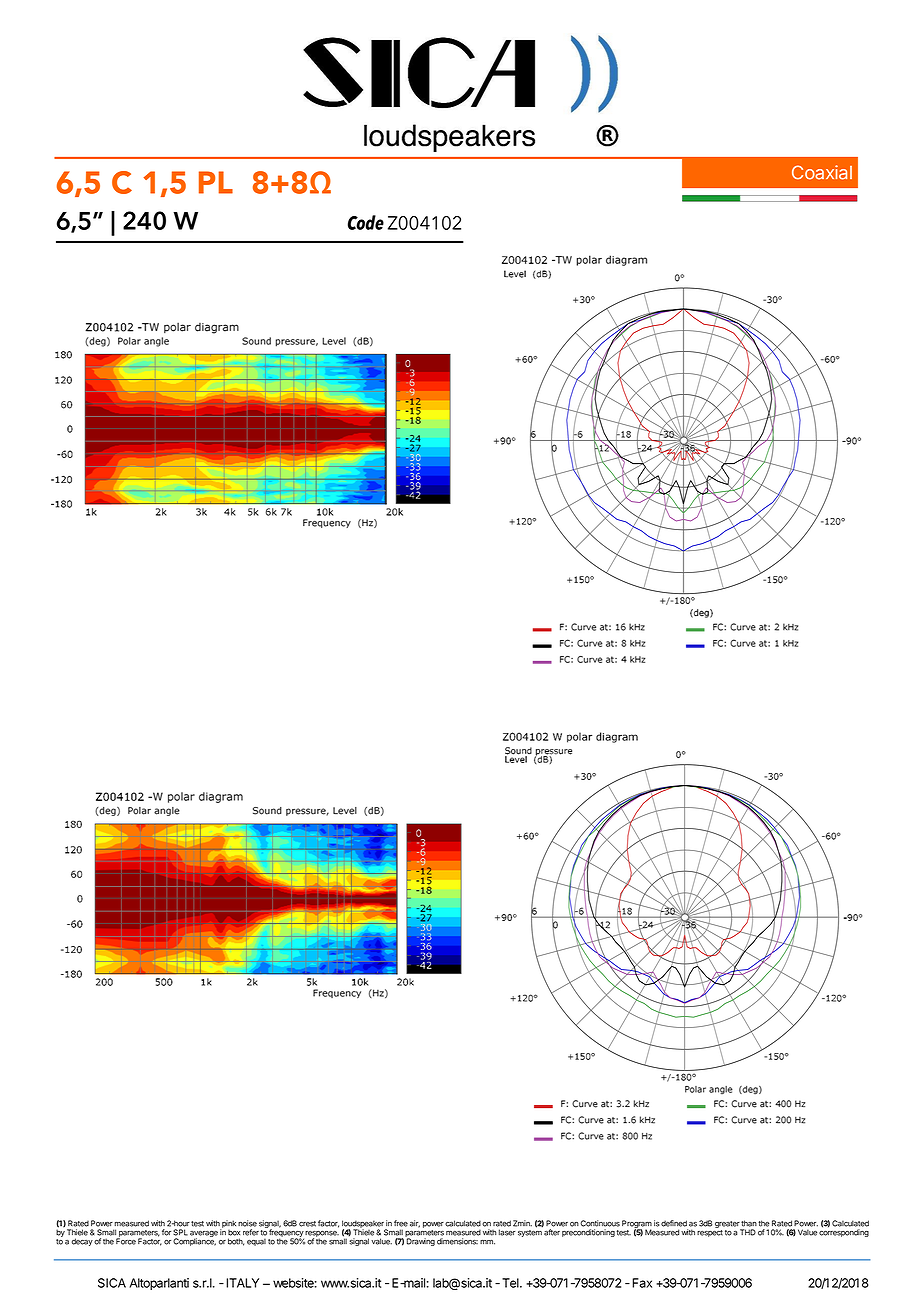  What do you see at coordinates (748, 1232) in the image?
I see `THD` at bounding box center [748, 1232].
